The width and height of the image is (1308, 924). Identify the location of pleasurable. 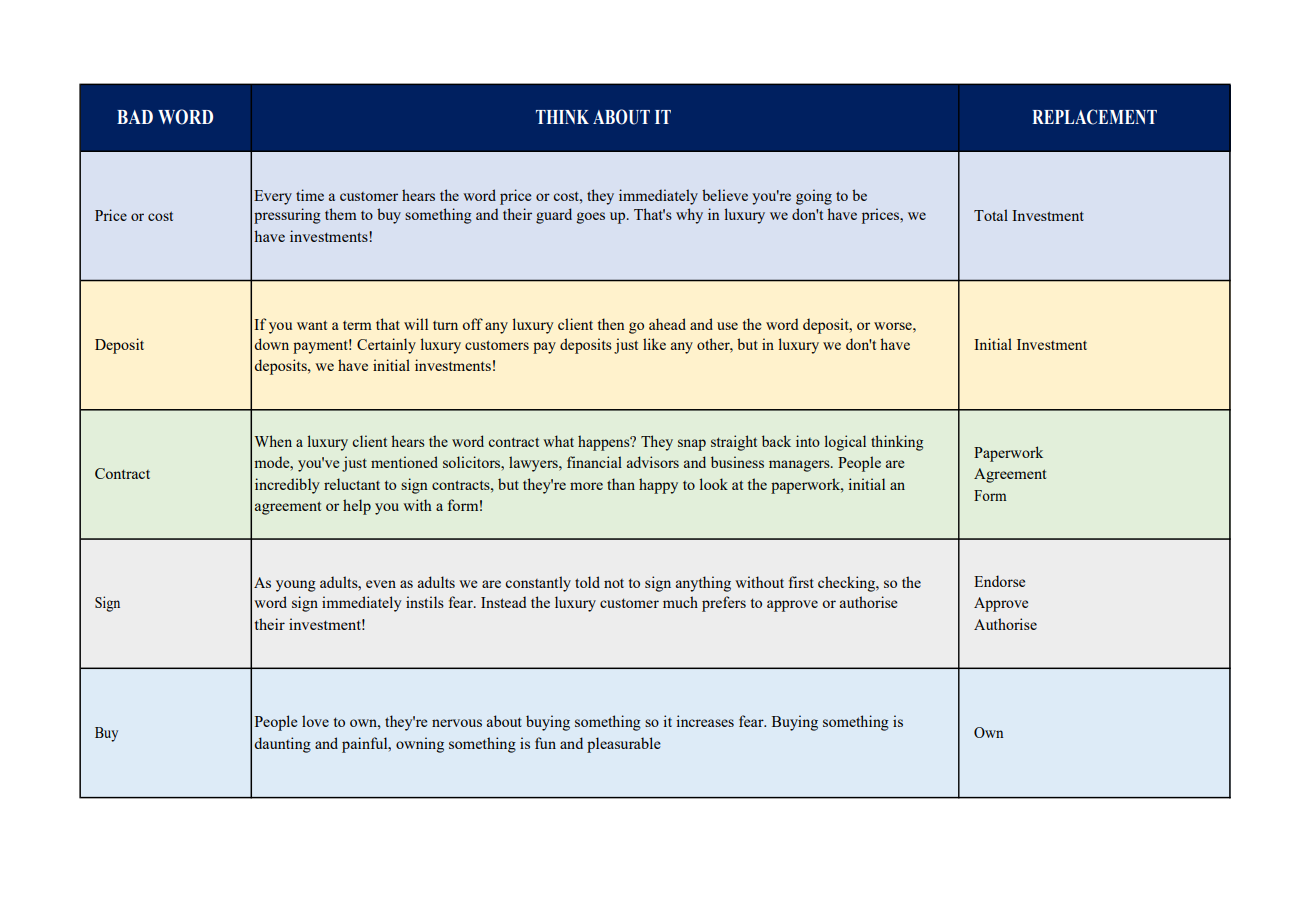
(624, 745).
